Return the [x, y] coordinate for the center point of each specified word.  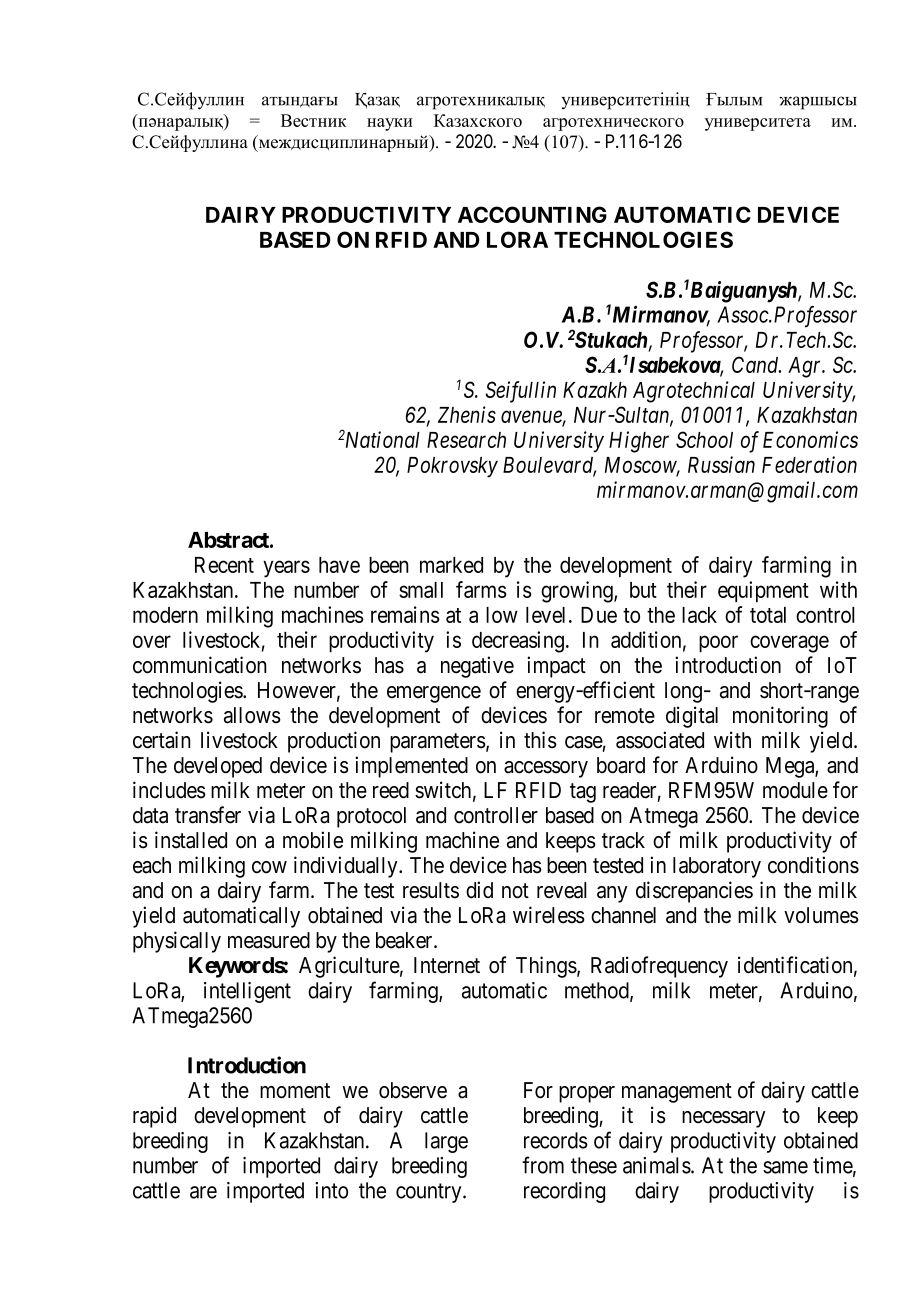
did [479, 890]
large [446, 1142]
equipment [763, 592]
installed [191, 840]
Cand [756, 364]
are [203, 1192]
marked [451, 565]
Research [466, 440]
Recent [224, 565]
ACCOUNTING [532, 214]
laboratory [717, 867]
